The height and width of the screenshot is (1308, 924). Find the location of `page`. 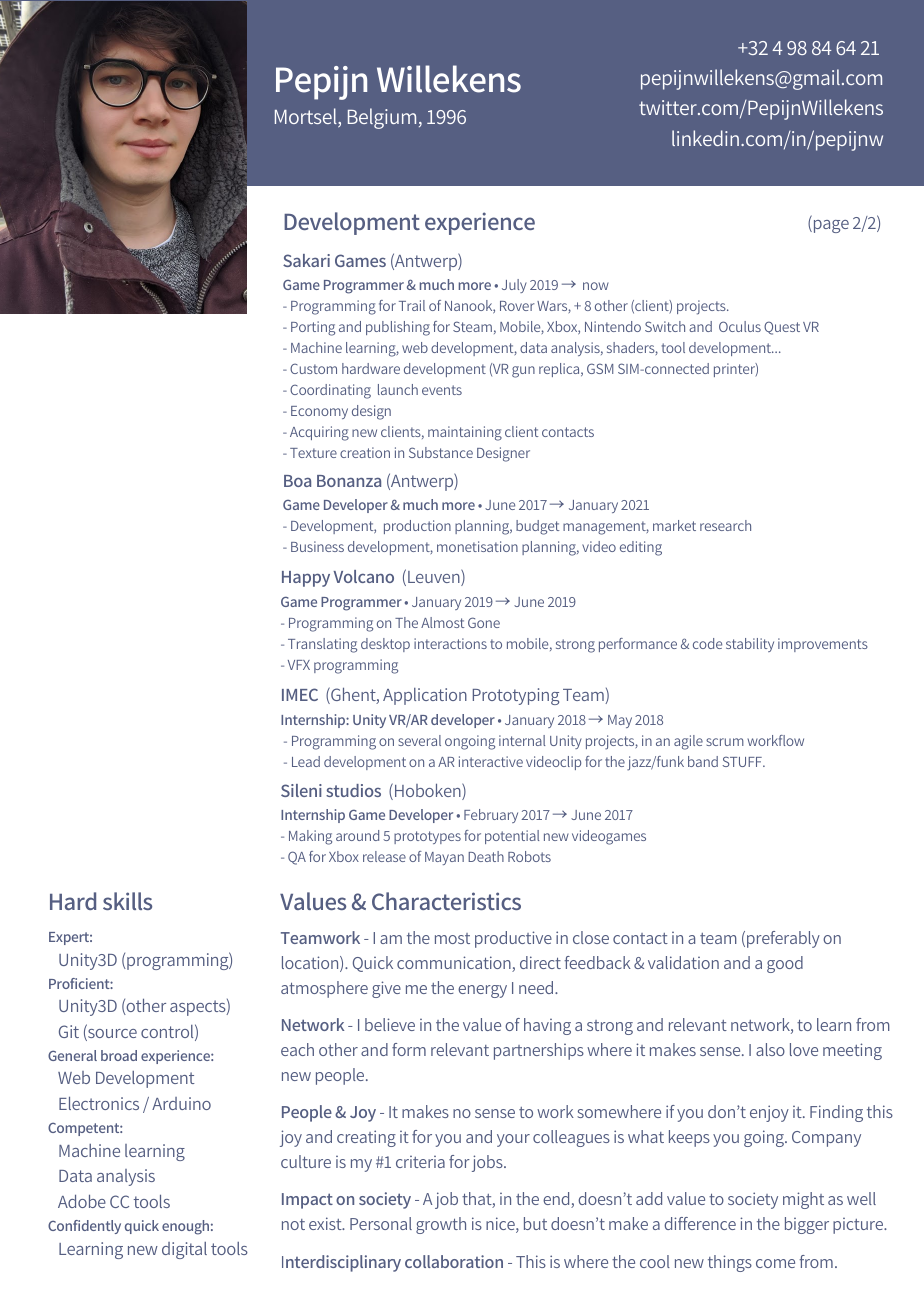

page is located at coordinates (830, 226).
